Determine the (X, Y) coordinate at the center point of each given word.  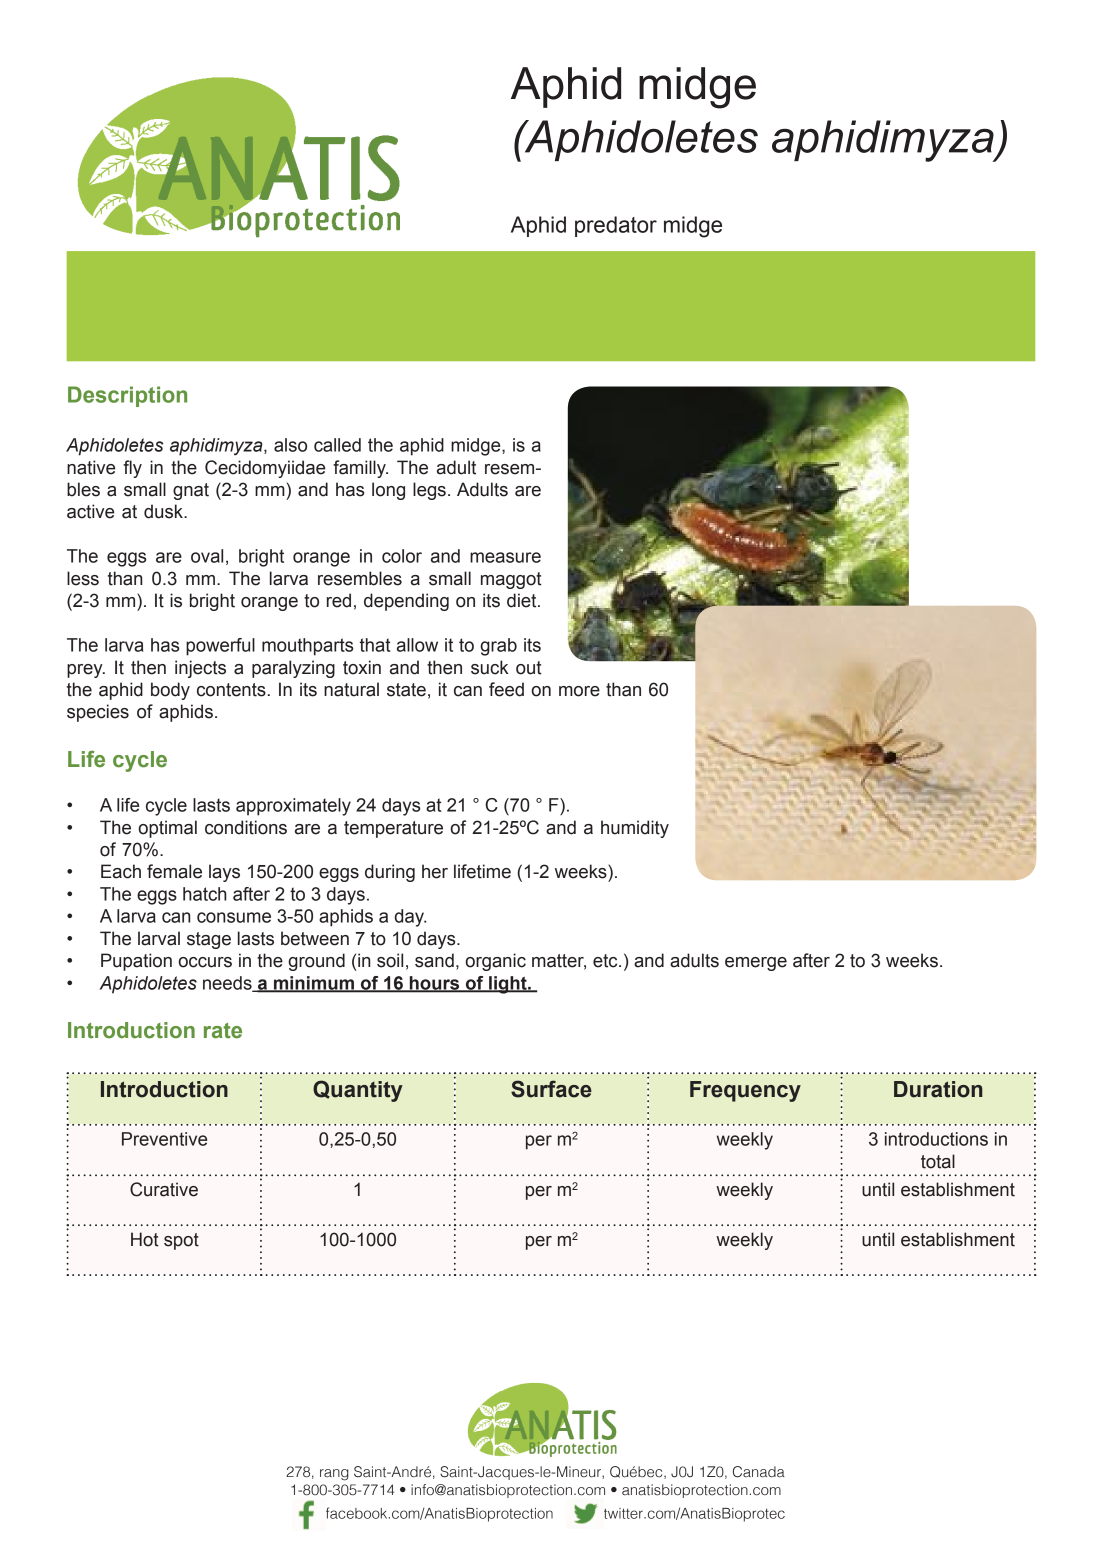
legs (429, 491)
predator (616, 226)
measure (505, 557)
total (938, 1161)
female (174, 871)
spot (181, 1241)
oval (207, 556)
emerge (756, 964)
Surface (551, 1089)
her (435, 871)
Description (127, 396)
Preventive (164, 1139)
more (579, 691)
